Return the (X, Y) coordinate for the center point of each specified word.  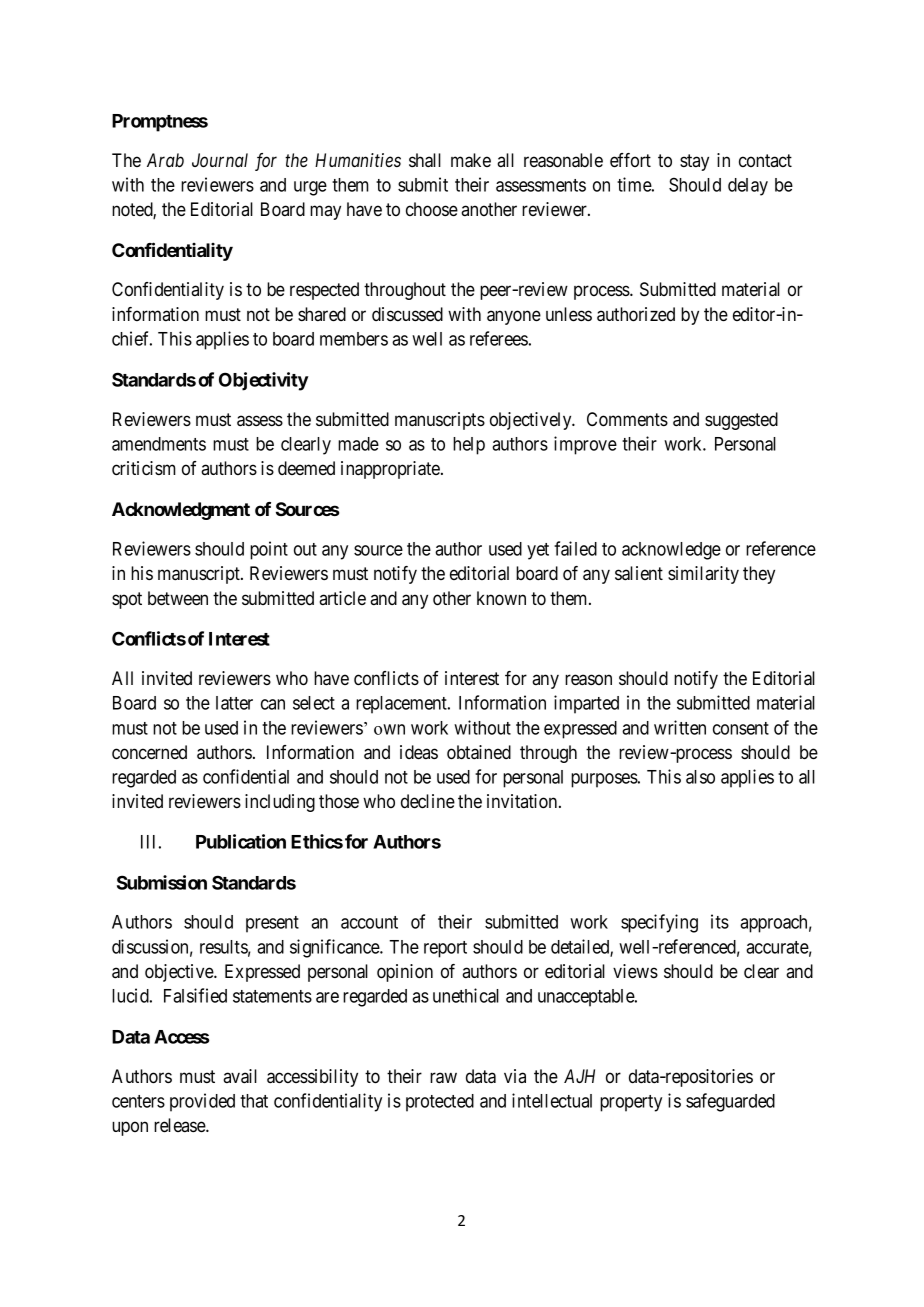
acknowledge (671, 551)
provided (202, 1102)
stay (694, 162)
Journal (220, 160)
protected (440, 1103)
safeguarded (730, 1102)
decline (428, 801)
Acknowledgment (181, 511)
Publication (241, 841)
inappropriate (391, 470)
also (700, 777)
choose (432, 209)
